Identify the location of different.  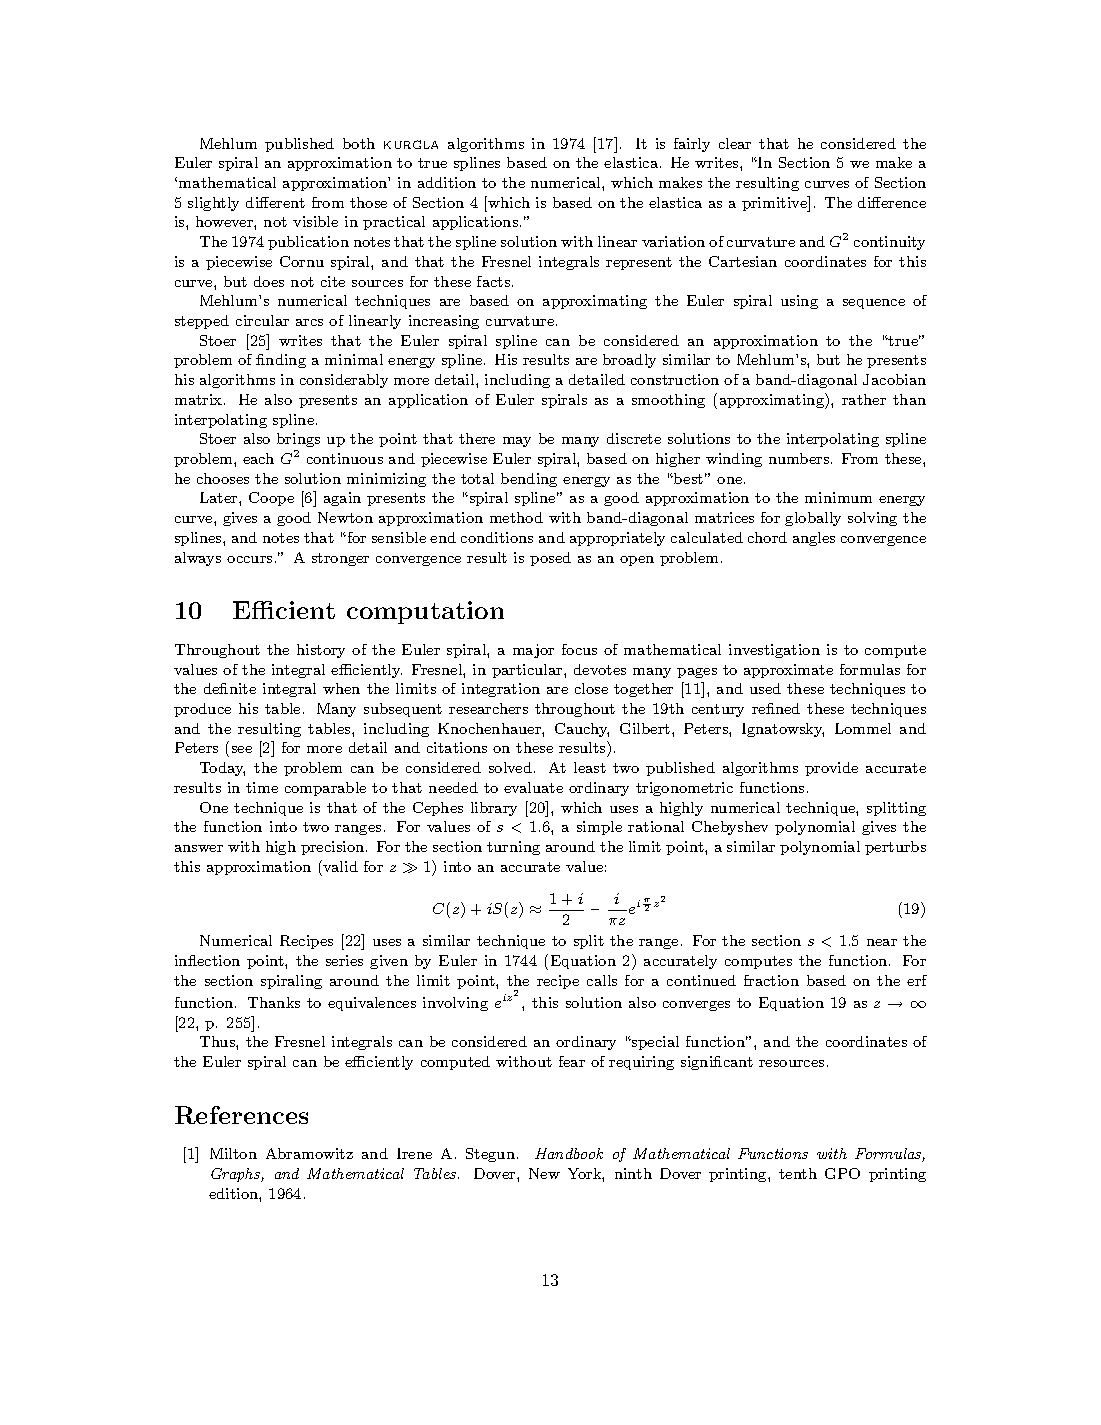
(275, 202).
